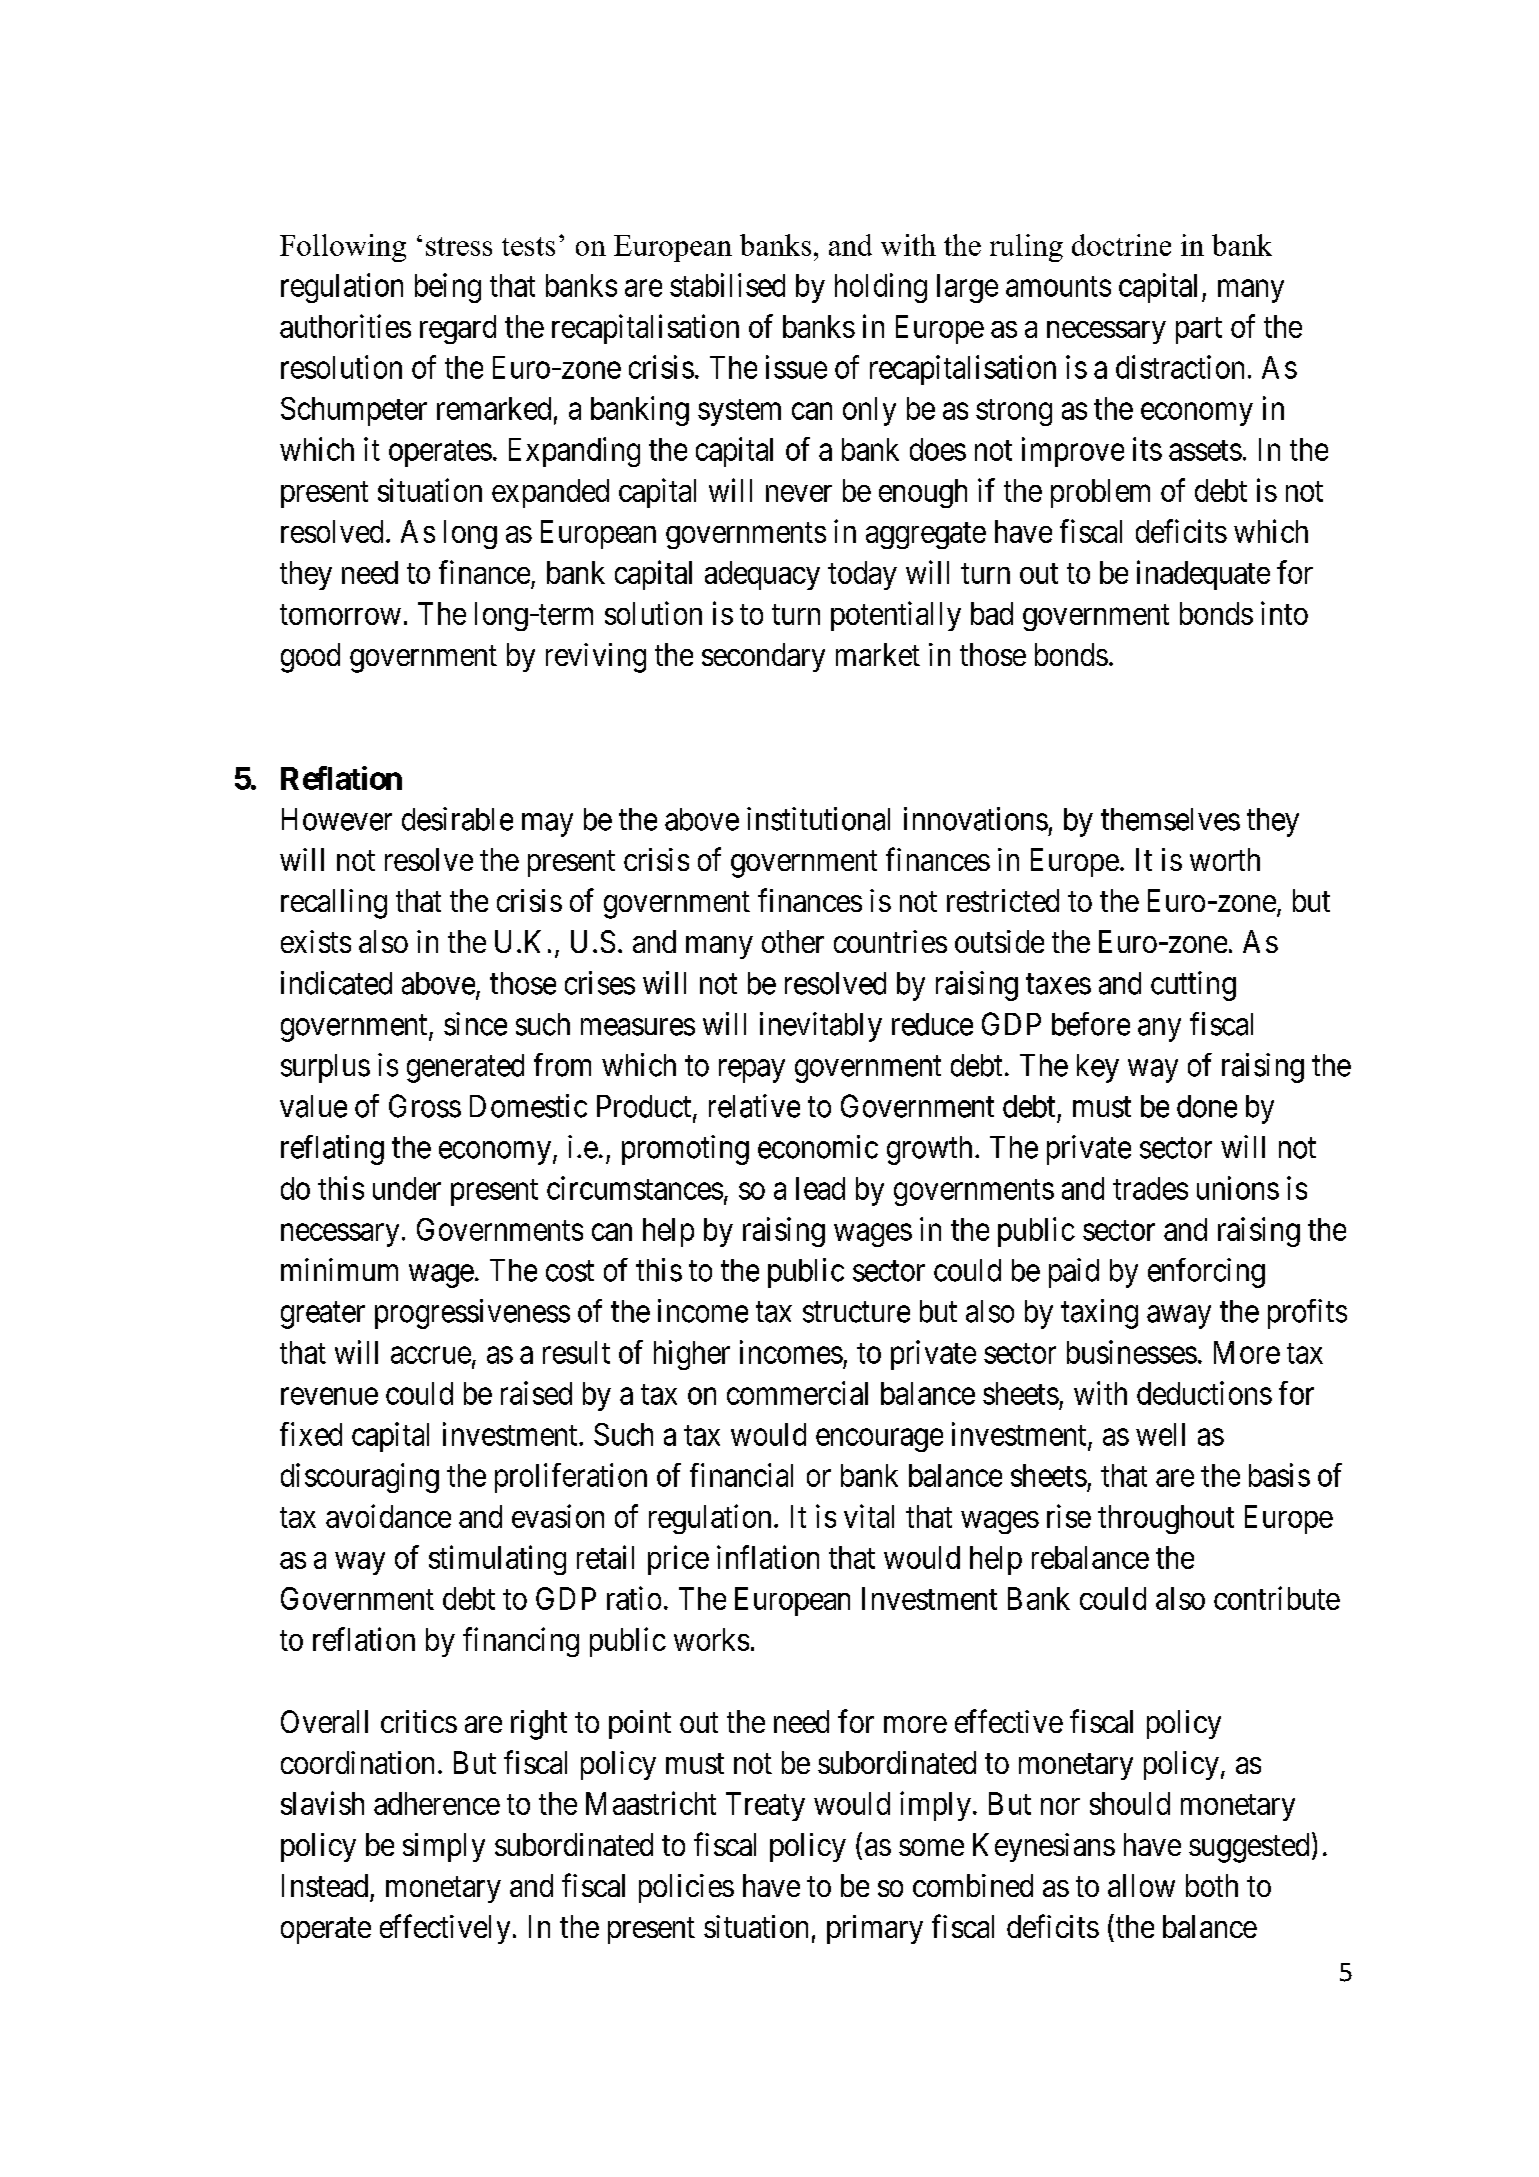 The height and width of the screenshot is (2177, 1539). Describe the element at coordinates (1170, 819) in the screenshot. I see `themselves` at that location.
